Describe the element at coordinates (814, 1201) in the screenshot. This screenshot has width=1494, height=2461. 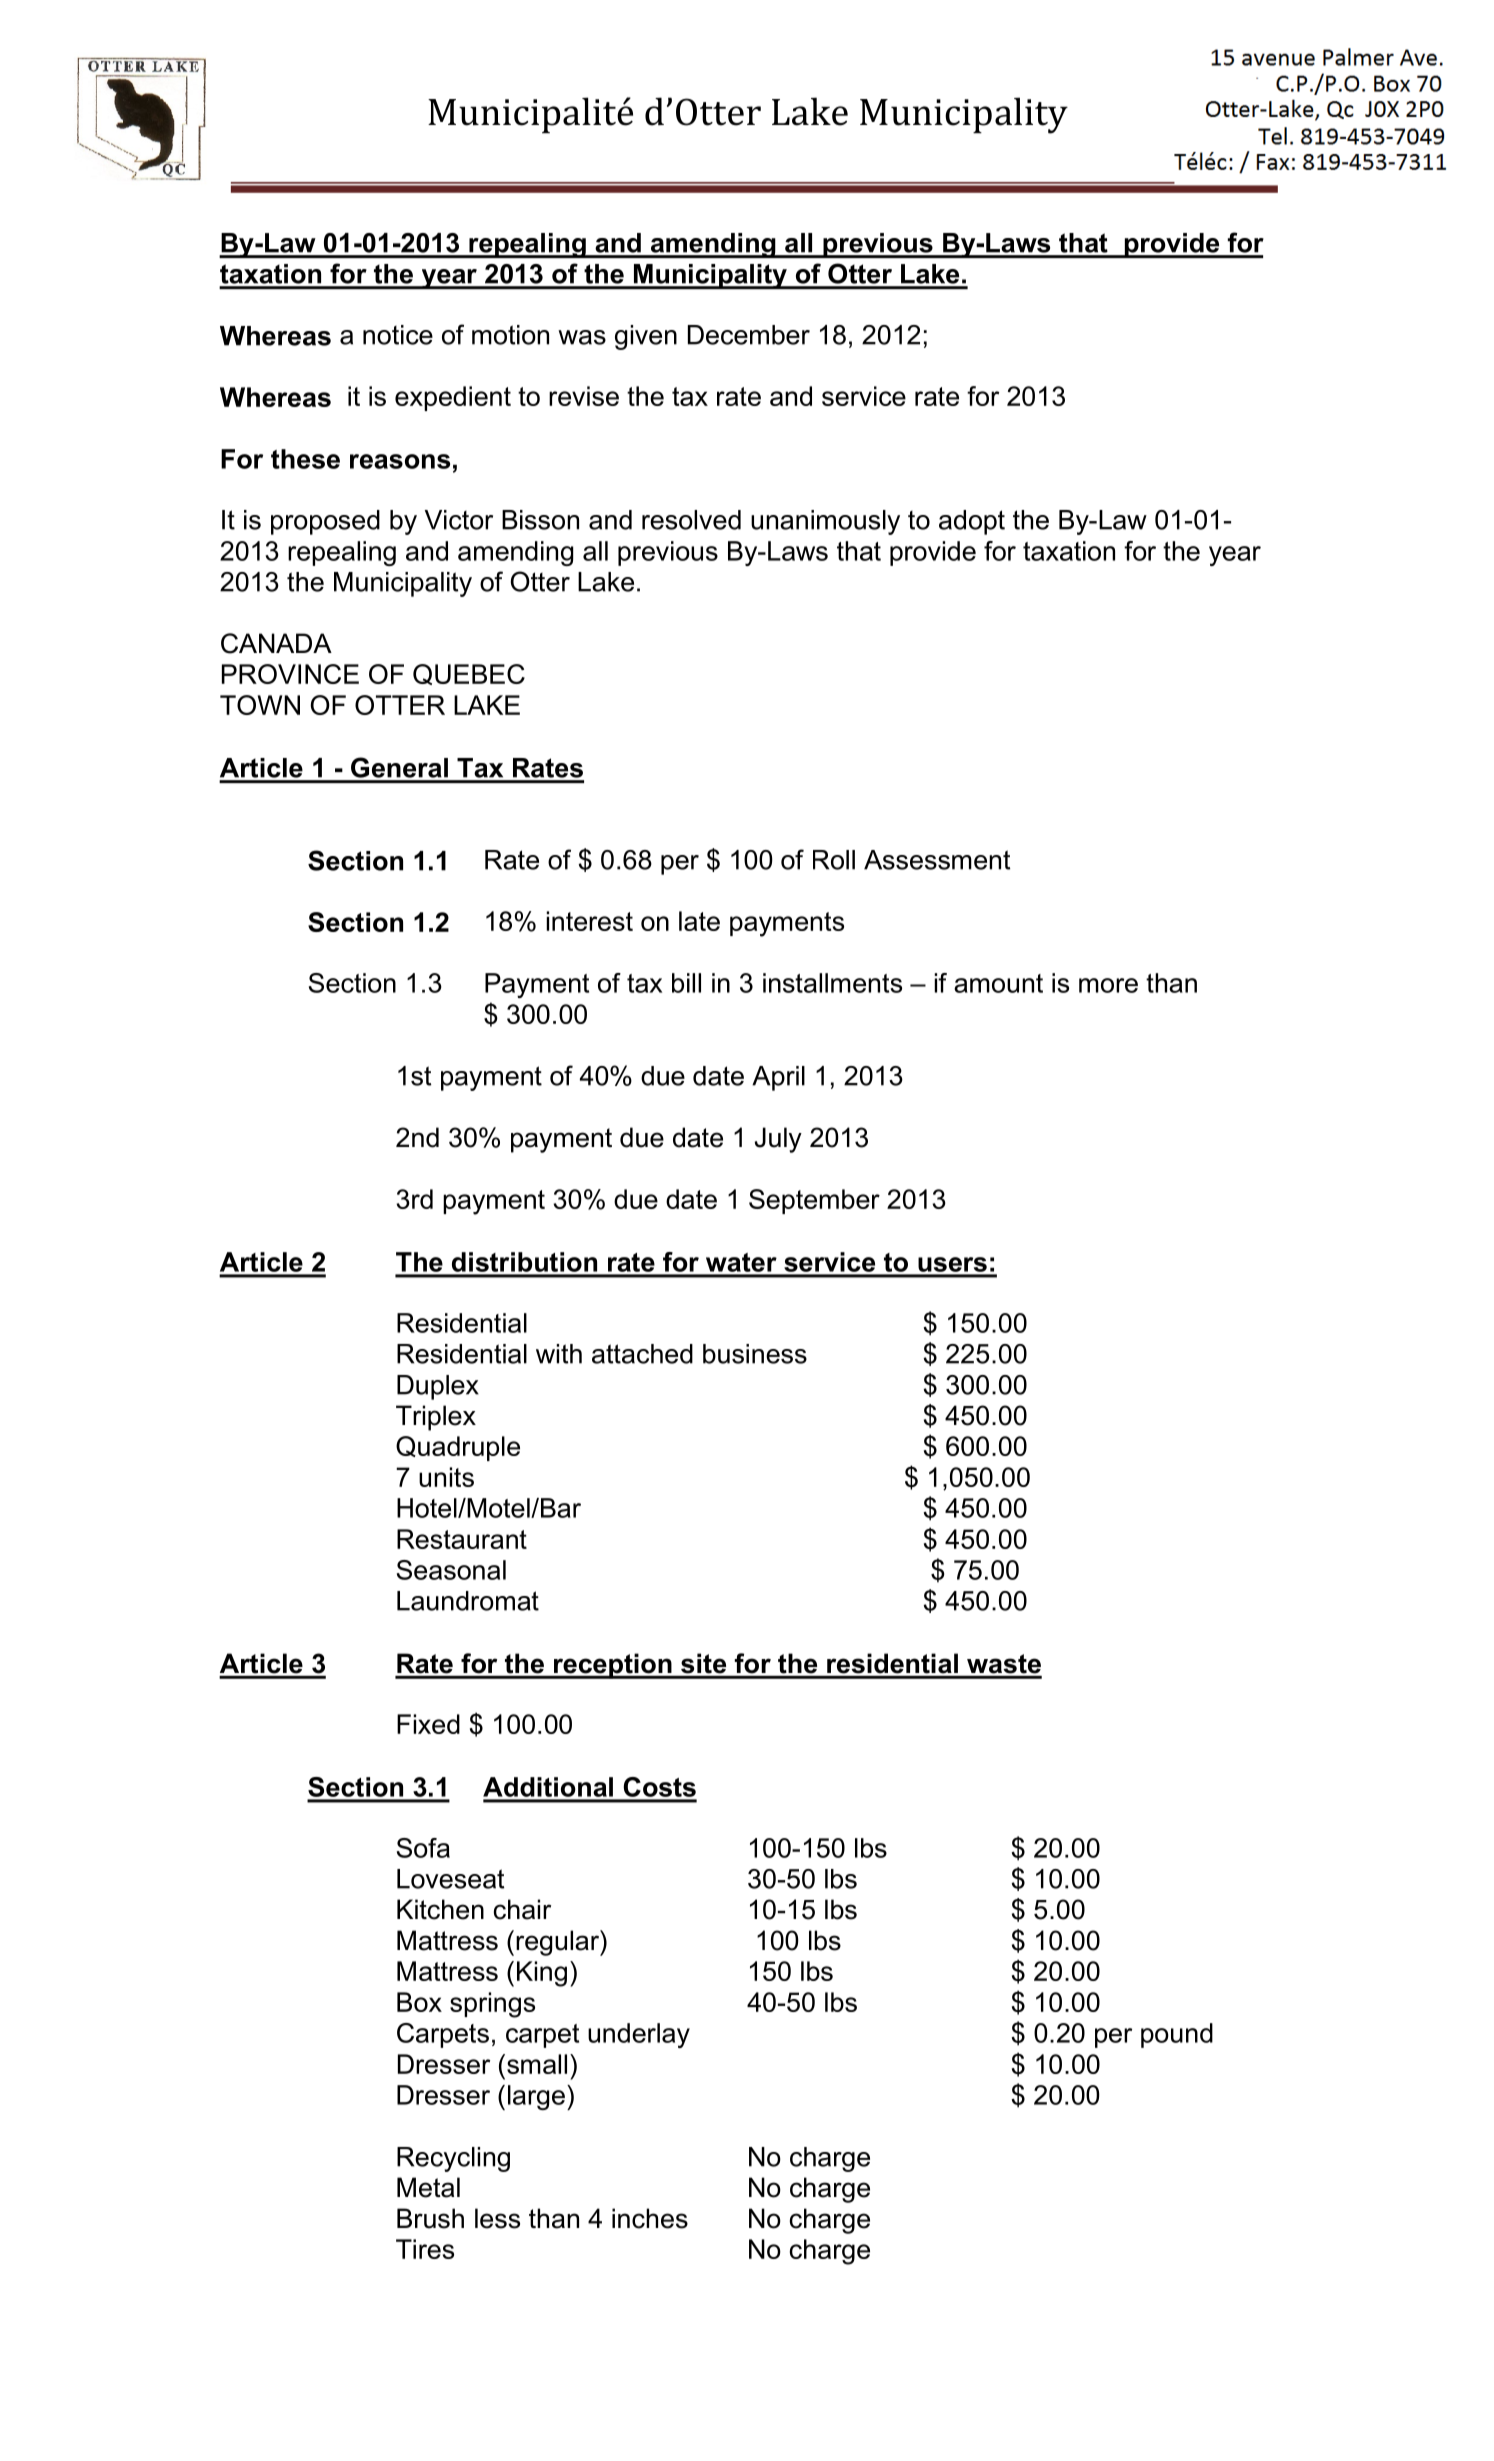
I see `September` at that location.
